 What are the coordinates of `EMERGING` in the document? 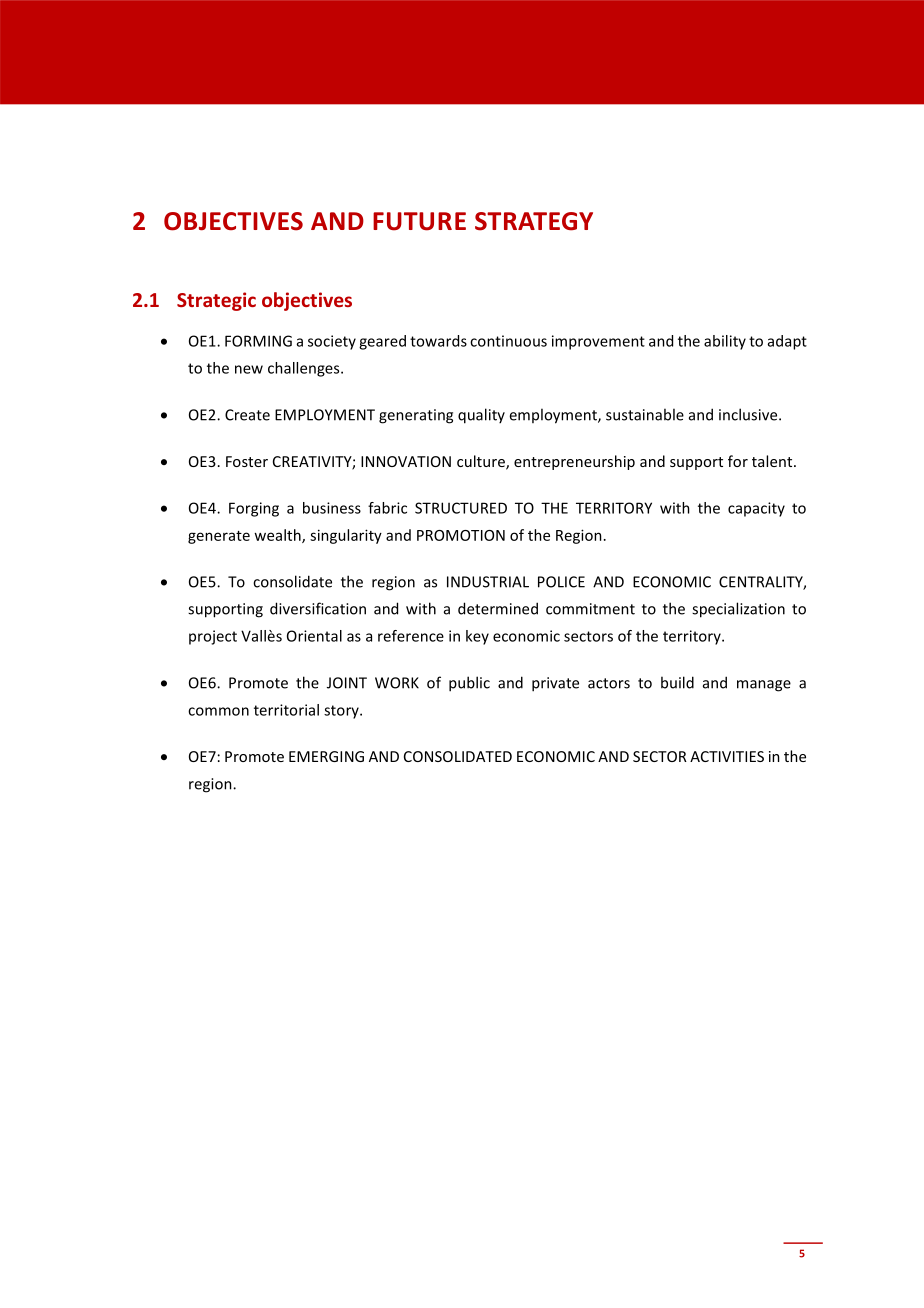 It's located at (326, 756).
